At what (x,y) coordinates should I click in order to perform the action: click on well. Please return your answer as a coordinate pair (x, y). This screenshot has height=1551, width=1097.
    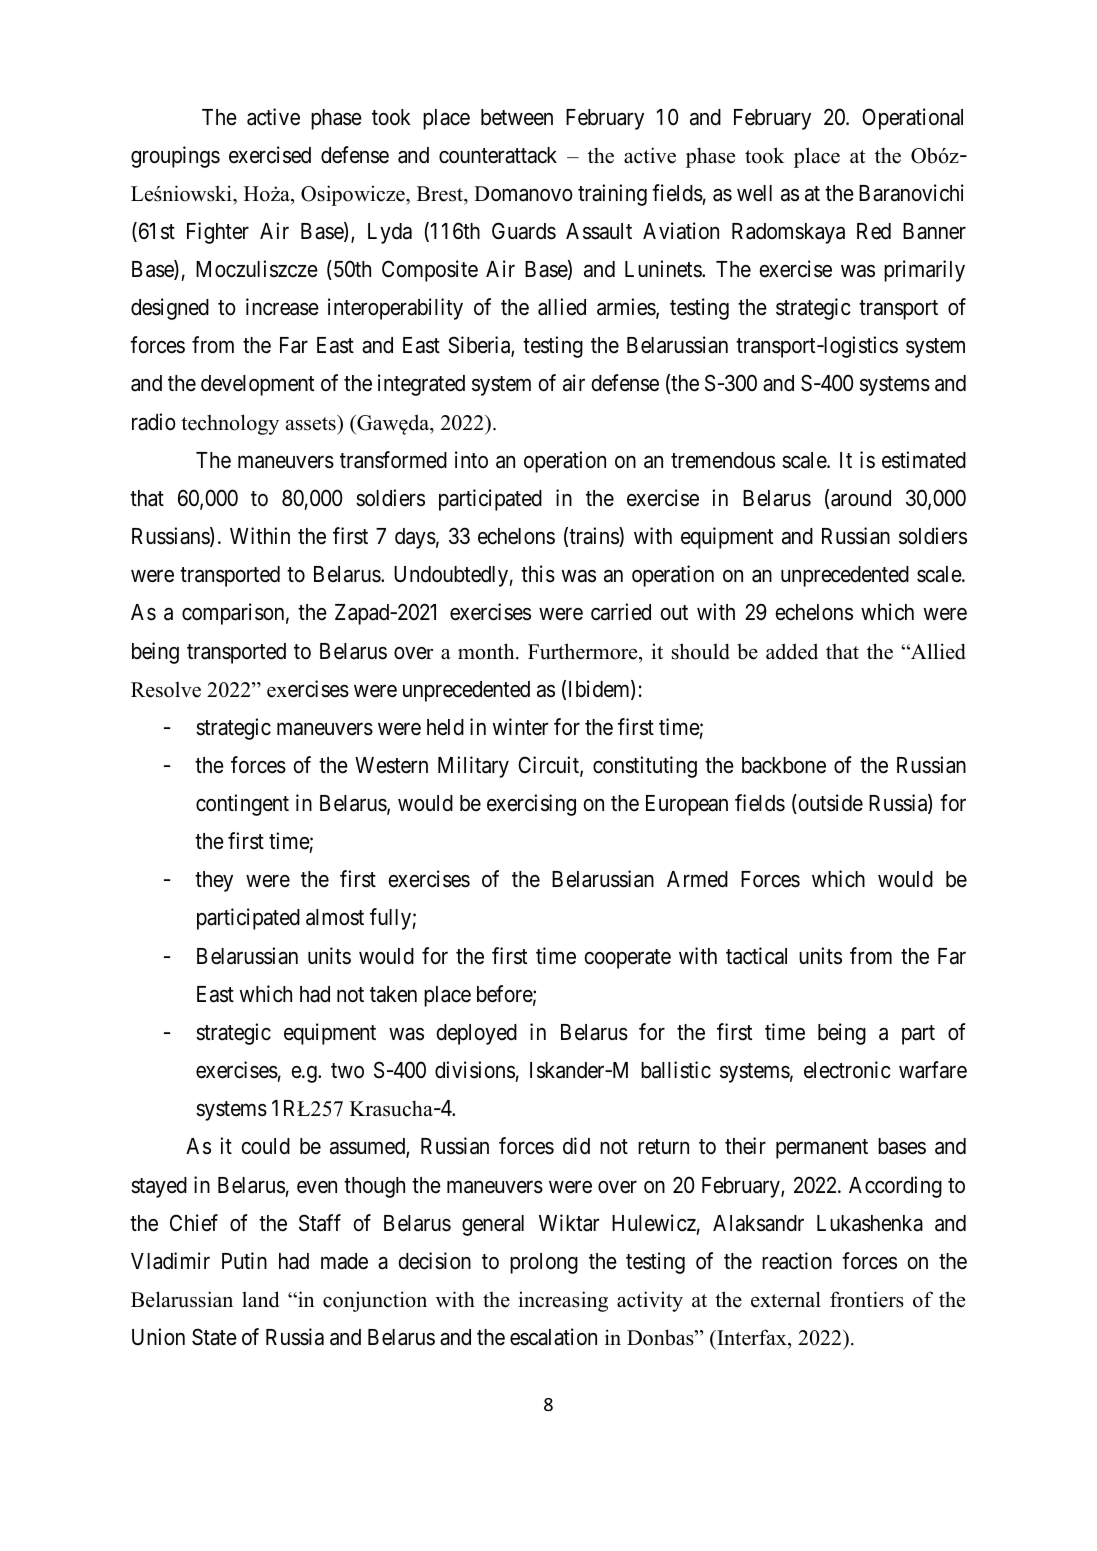
    Looking at the image, I should click on (754, 193).
